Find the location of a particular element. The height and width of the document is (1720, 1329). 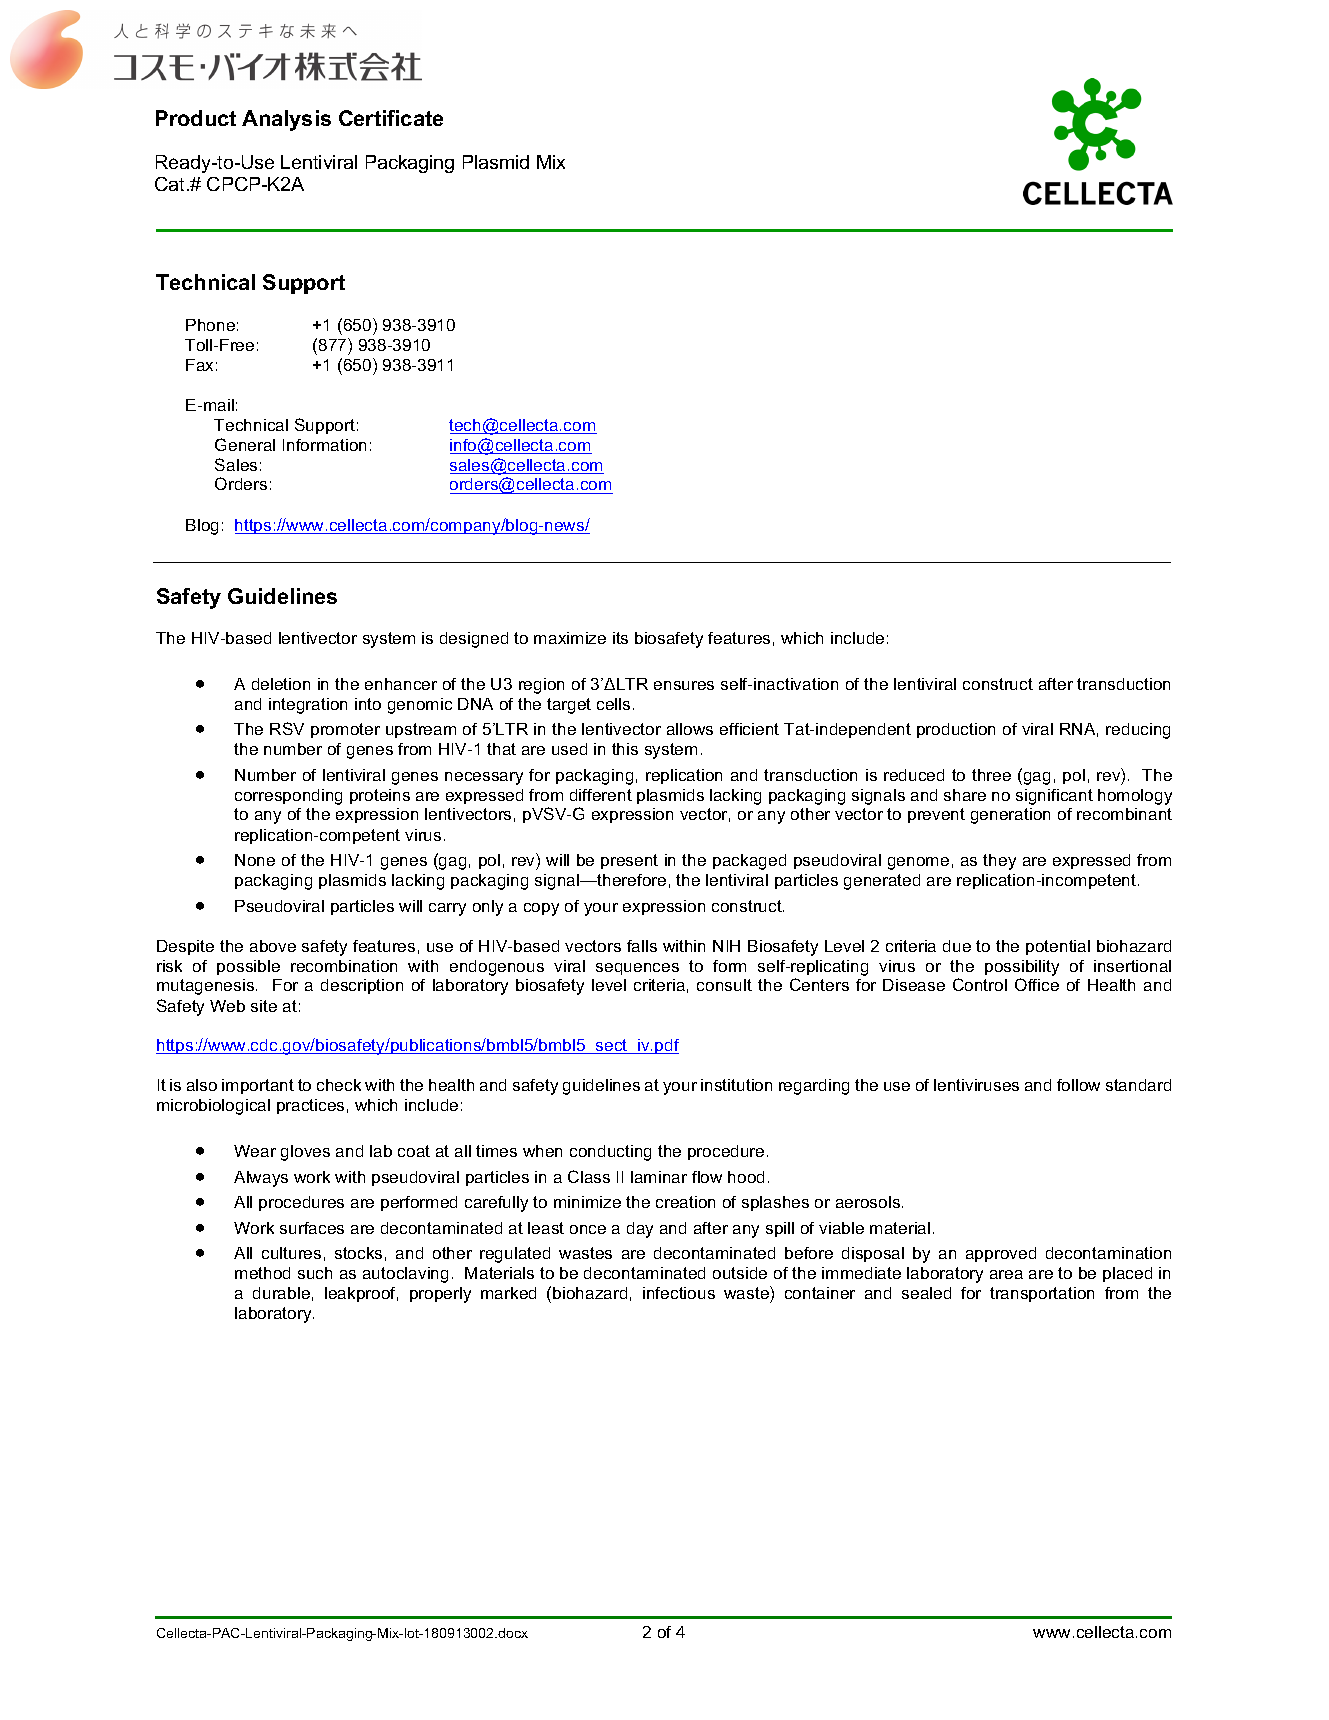

Office is located at coordinates (1037, 984).
